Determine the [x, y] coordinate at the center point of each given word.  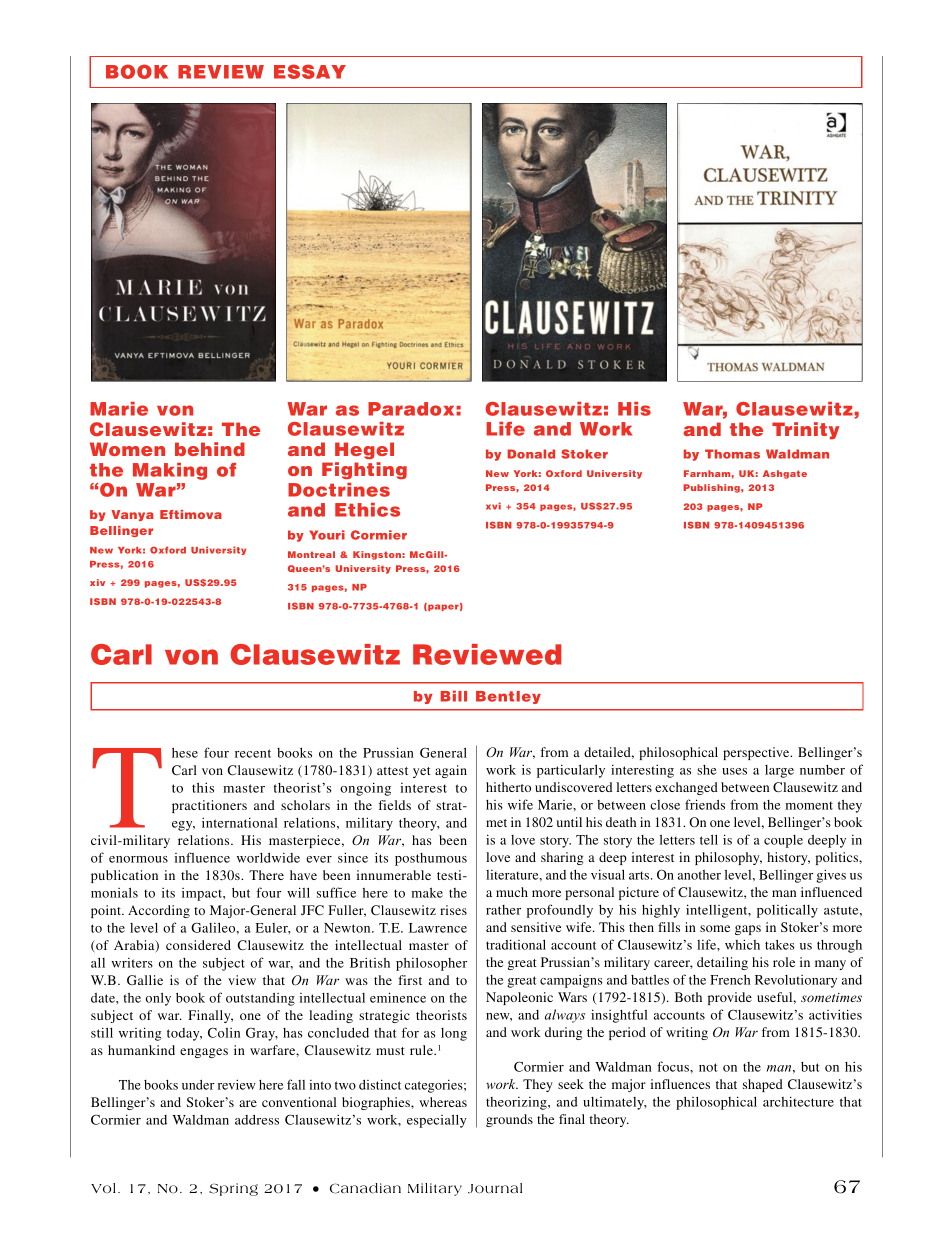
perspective [757, 753]
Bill [454, 696]
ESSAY [310, 71]
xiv [97, 582]
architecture [798, 1101]
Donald [531, 454]
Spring [233, 1189]
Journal [495, 1188]
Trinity [805, 430]
